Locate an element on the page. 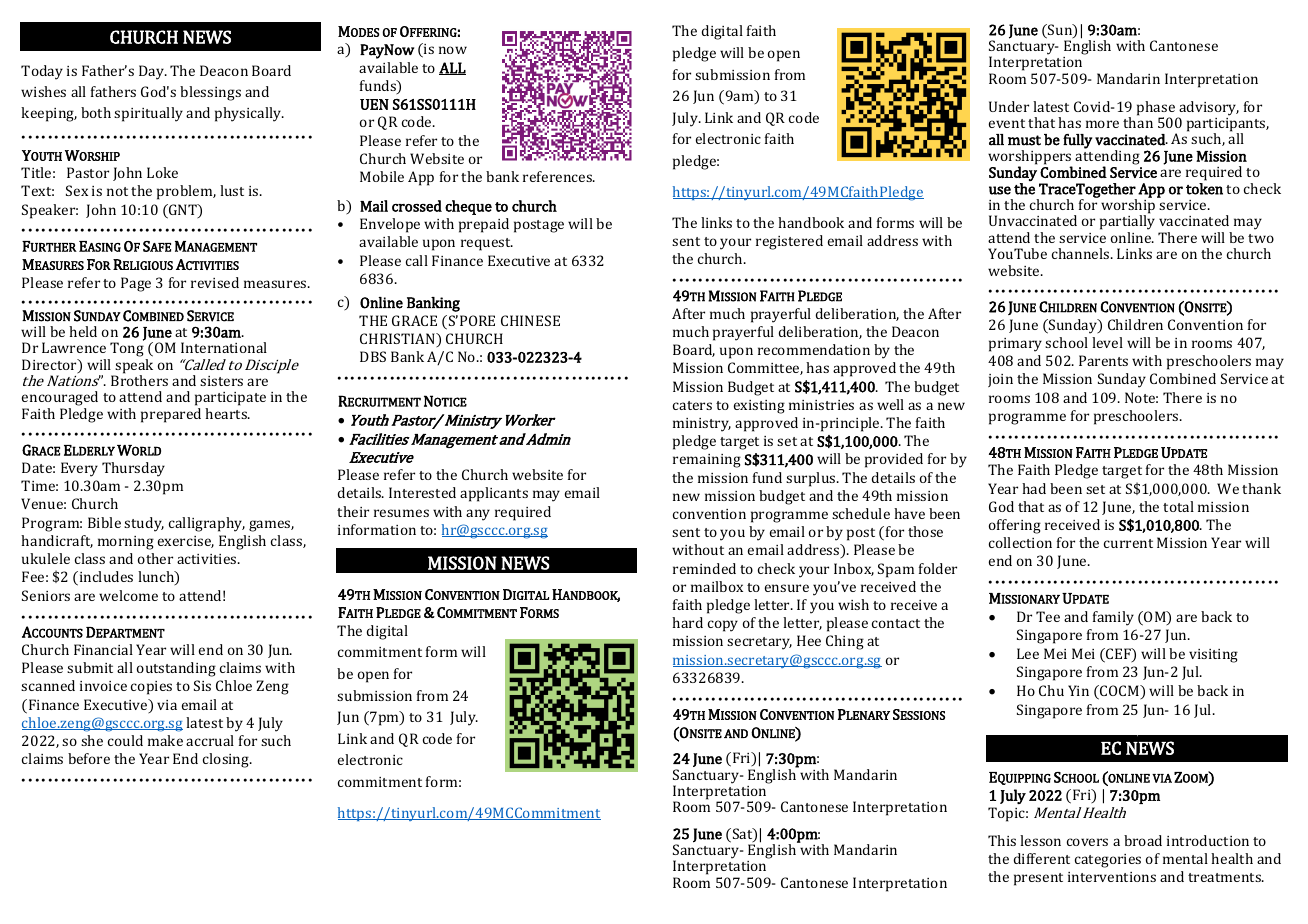 The height and width of the document is (924, 1308). Thursday is located at coordinates (133, 469).
